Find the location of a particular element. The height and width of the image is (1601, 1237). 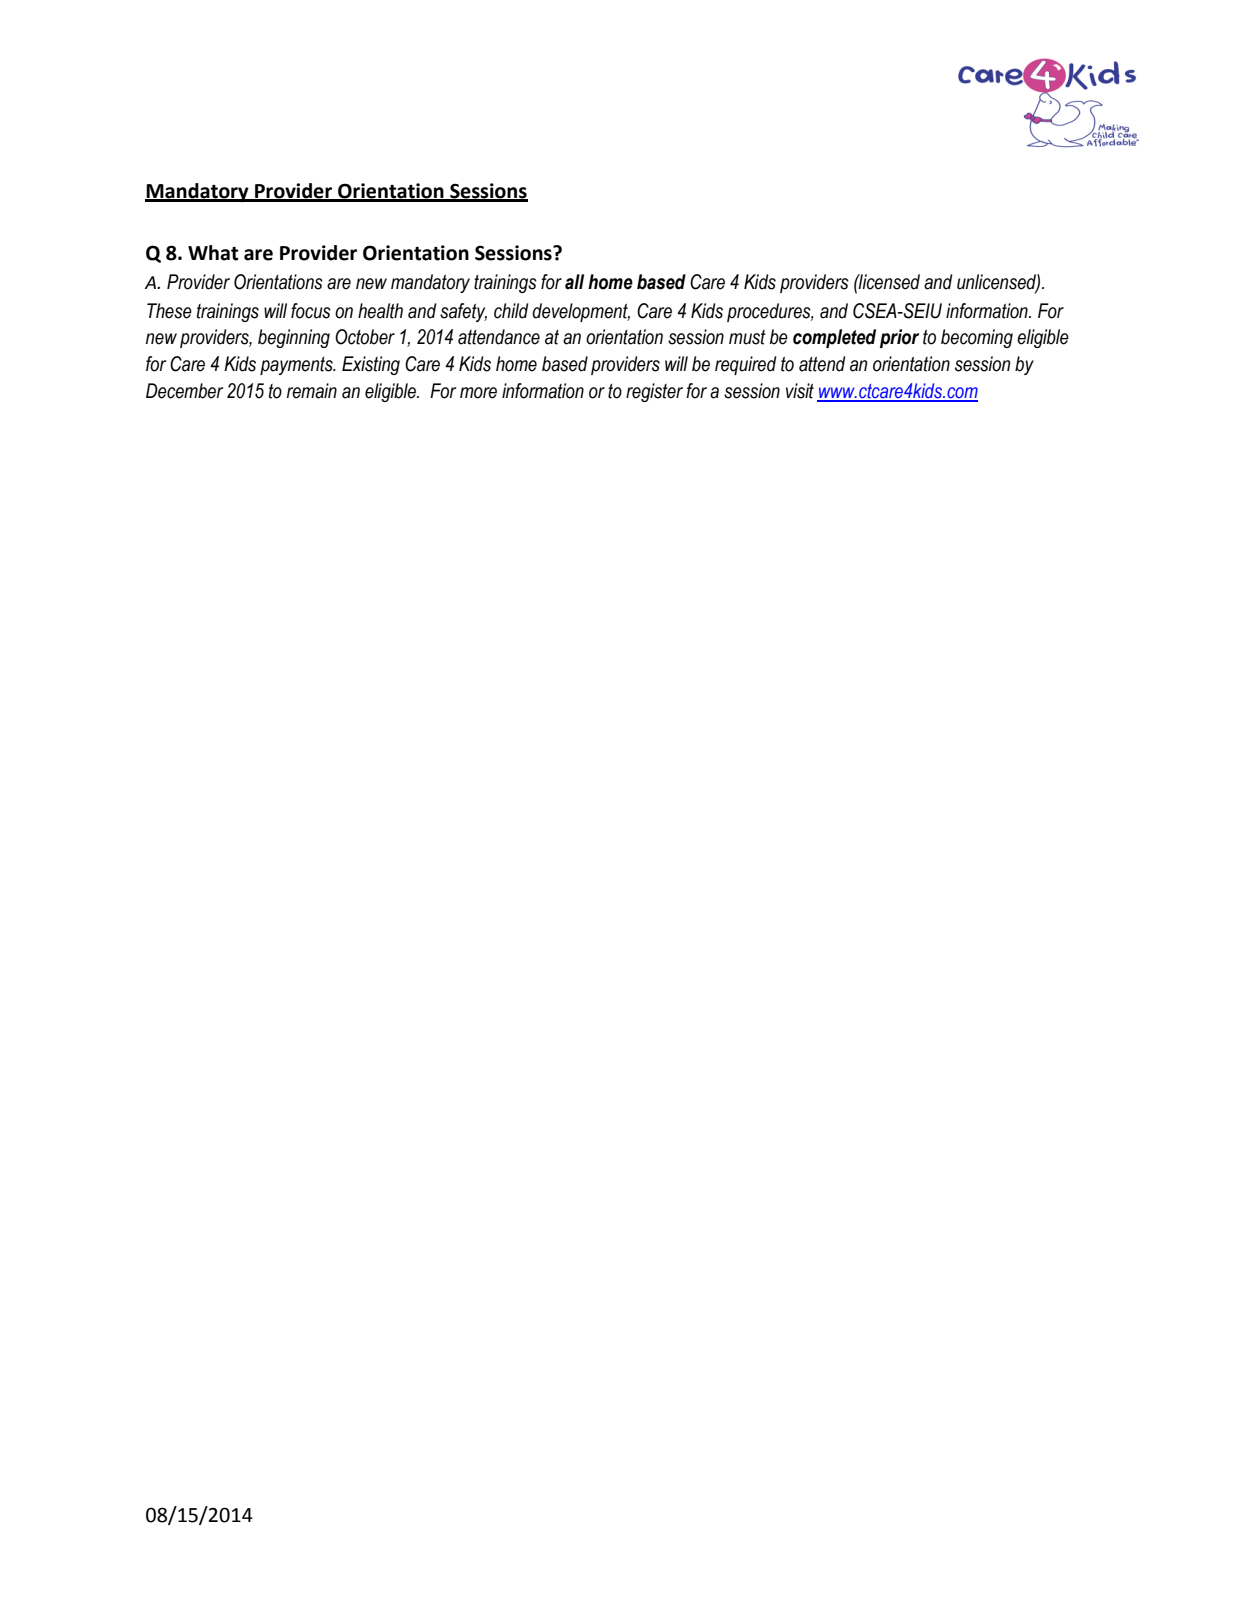

focus is located at coordinates (311, 311).
